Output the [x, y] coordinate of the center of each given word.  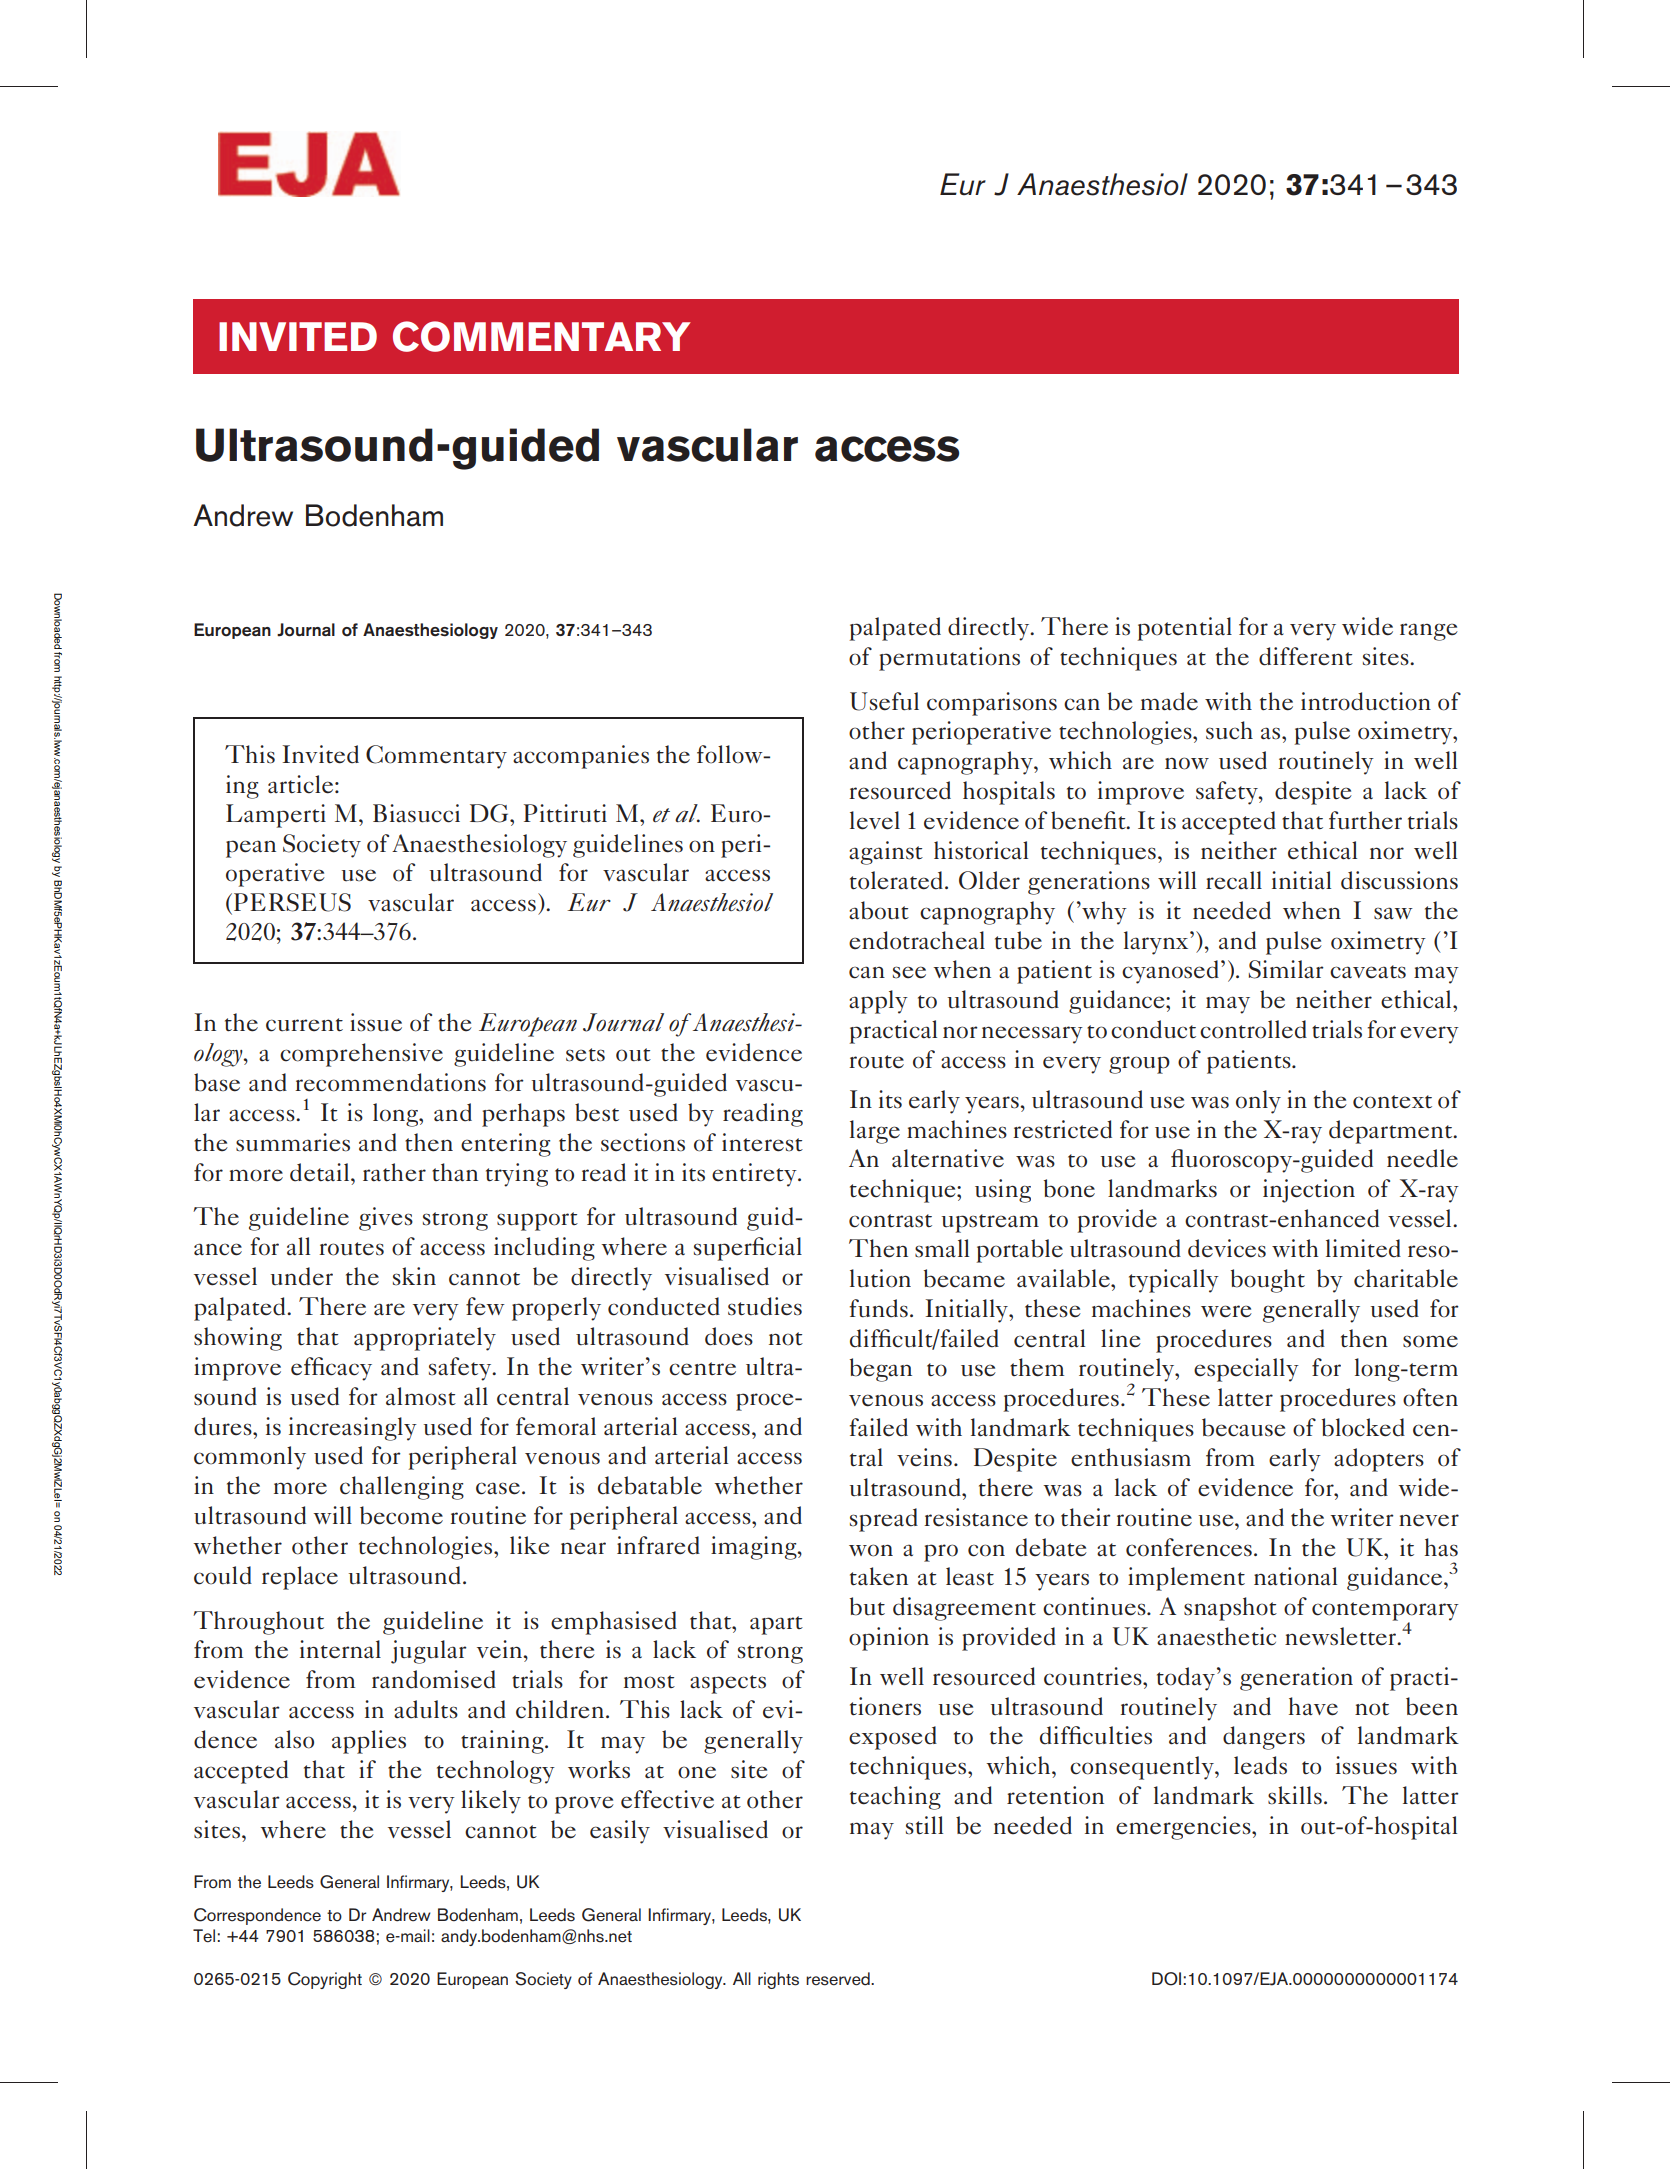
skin [414, 1276]
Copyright [325, 1980]
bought [1268, 1281]
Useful [884, 701]
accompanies [581, 757]
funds [879, 1308]
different [1306, 656]
